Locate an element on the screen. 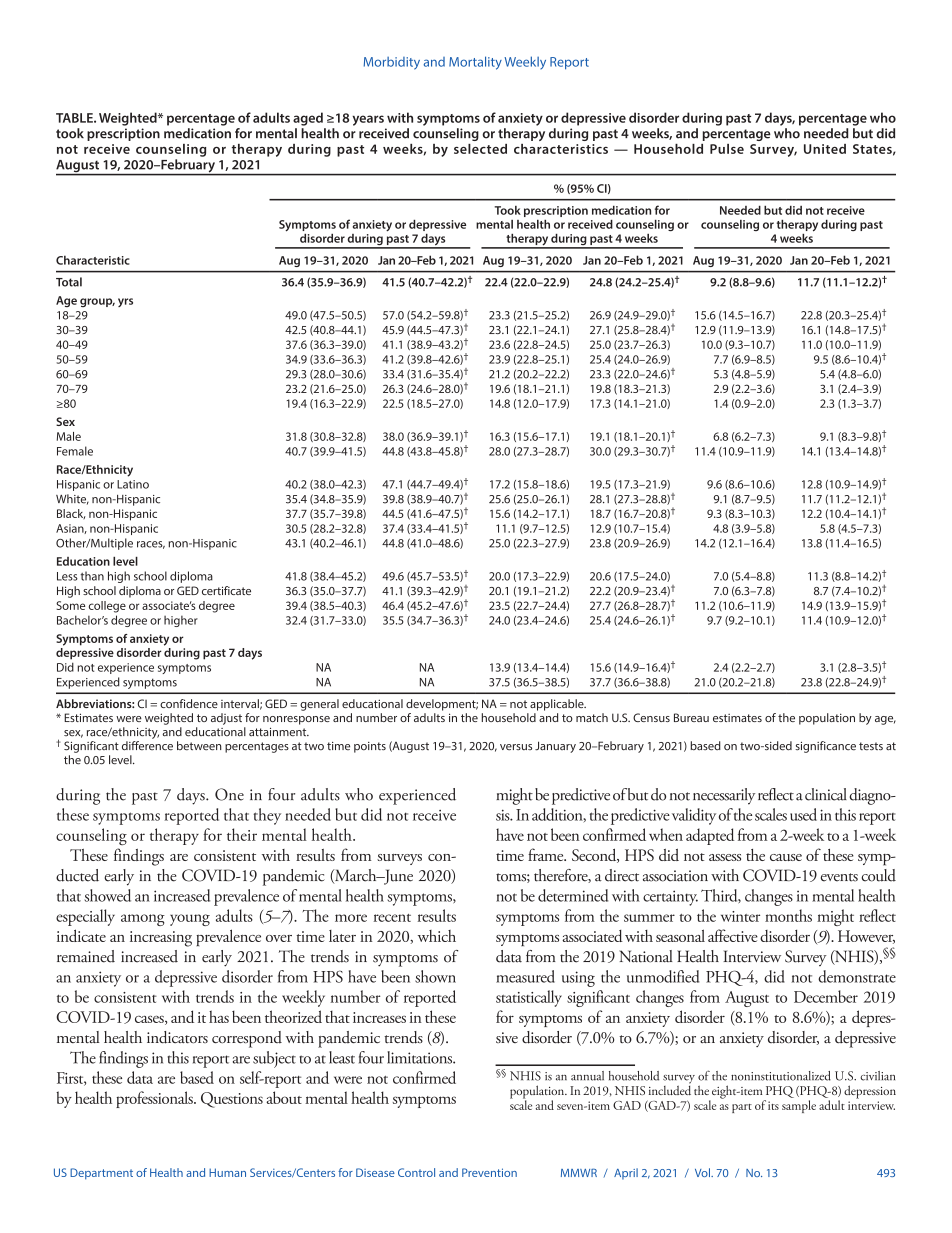 This screenshot has width=952, height=1233. applicable is located at coordinates (558, 705).
